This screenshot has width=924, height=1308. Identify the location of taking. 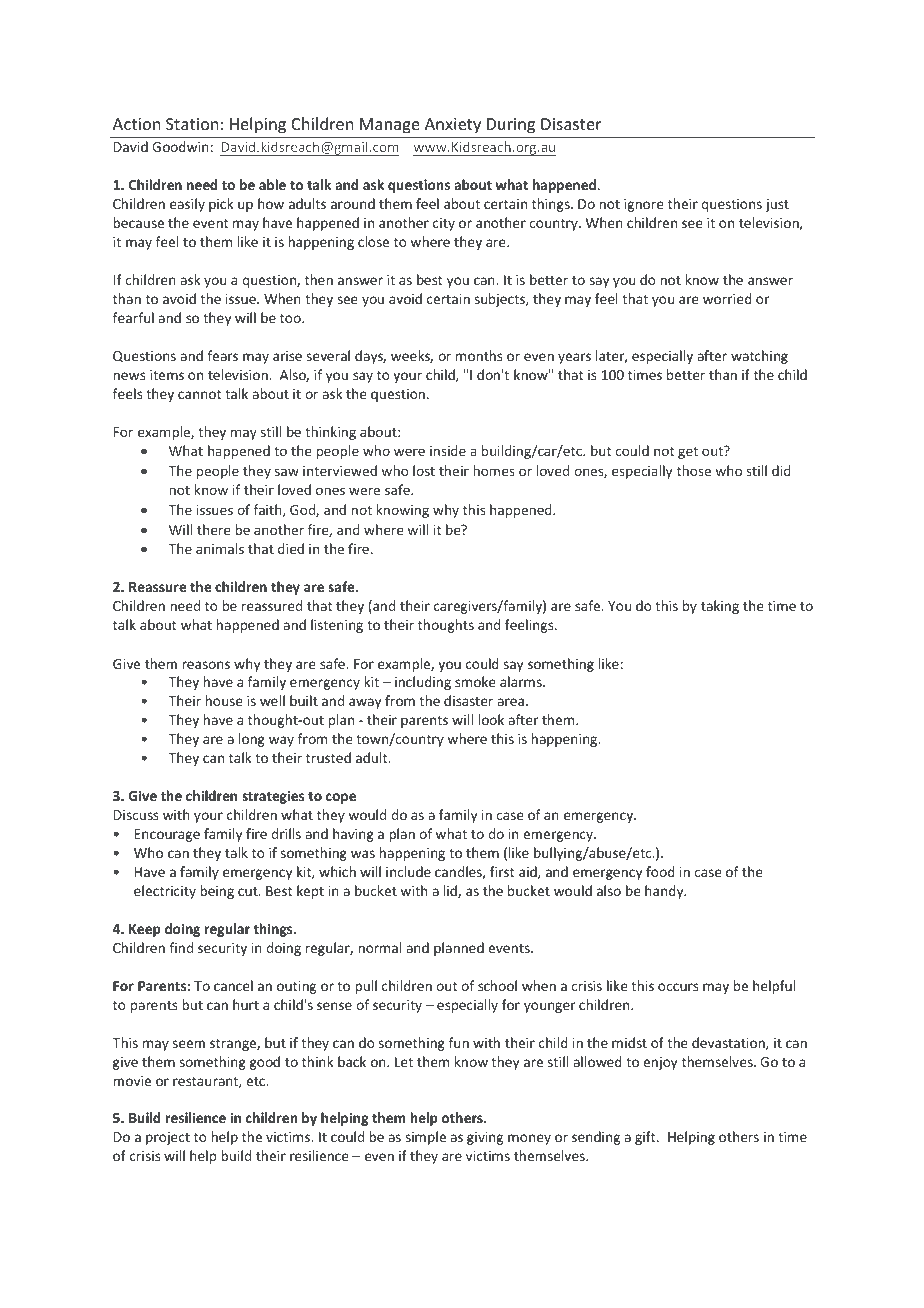
(720, 607).
